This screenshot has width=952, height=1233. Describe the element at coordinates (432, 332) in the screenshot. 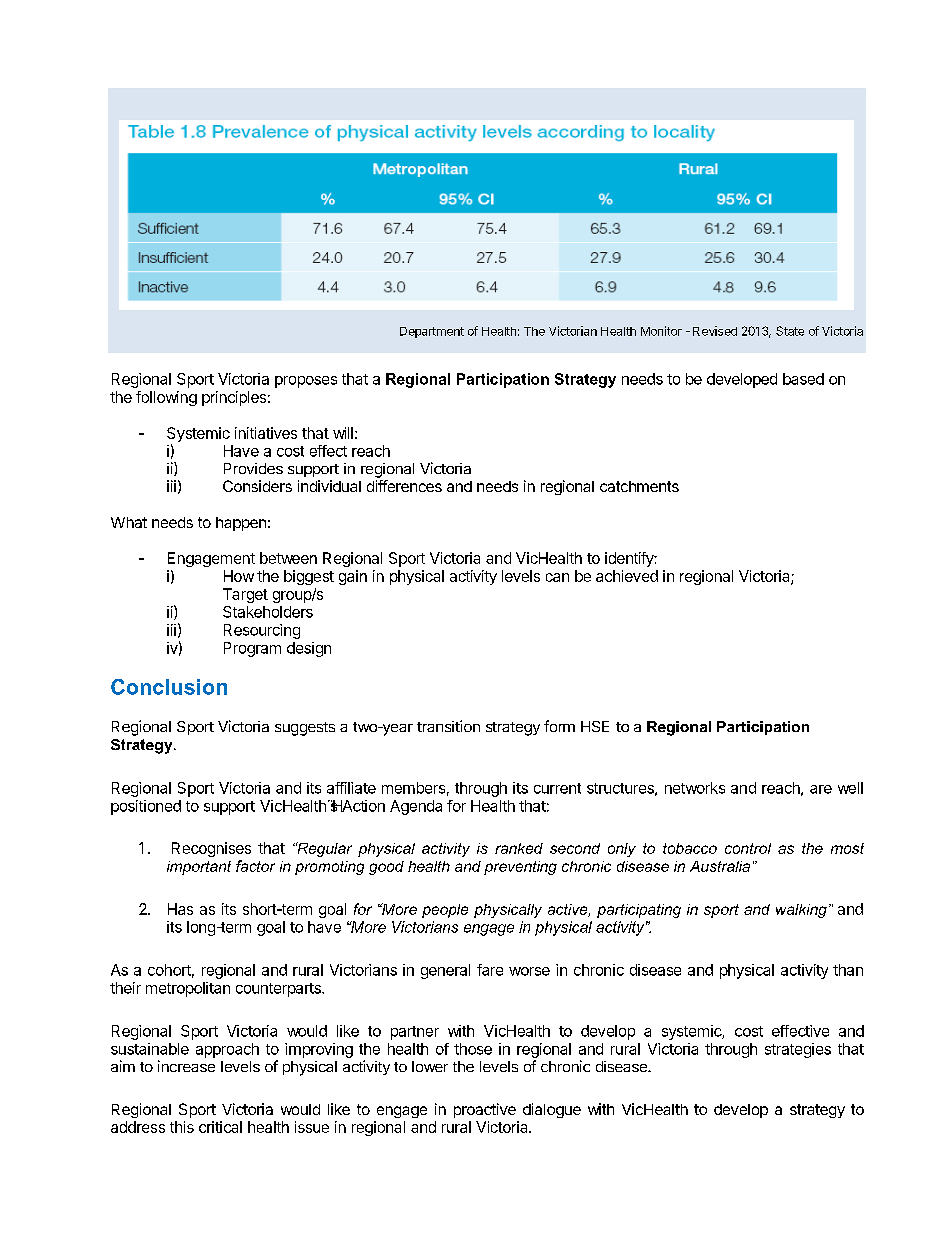

I see `Department` at that location.
